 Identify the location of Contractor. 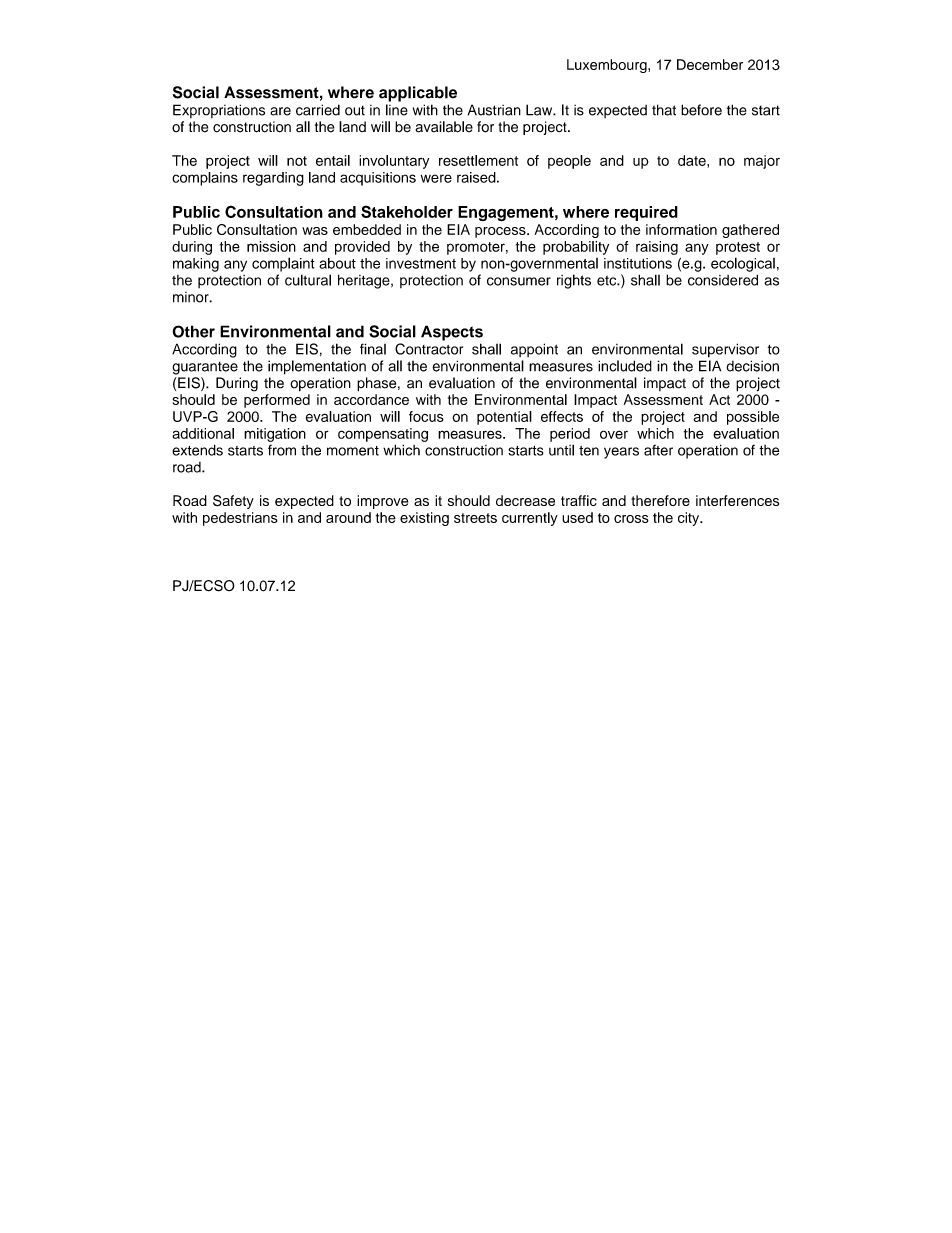
(429, 349).
